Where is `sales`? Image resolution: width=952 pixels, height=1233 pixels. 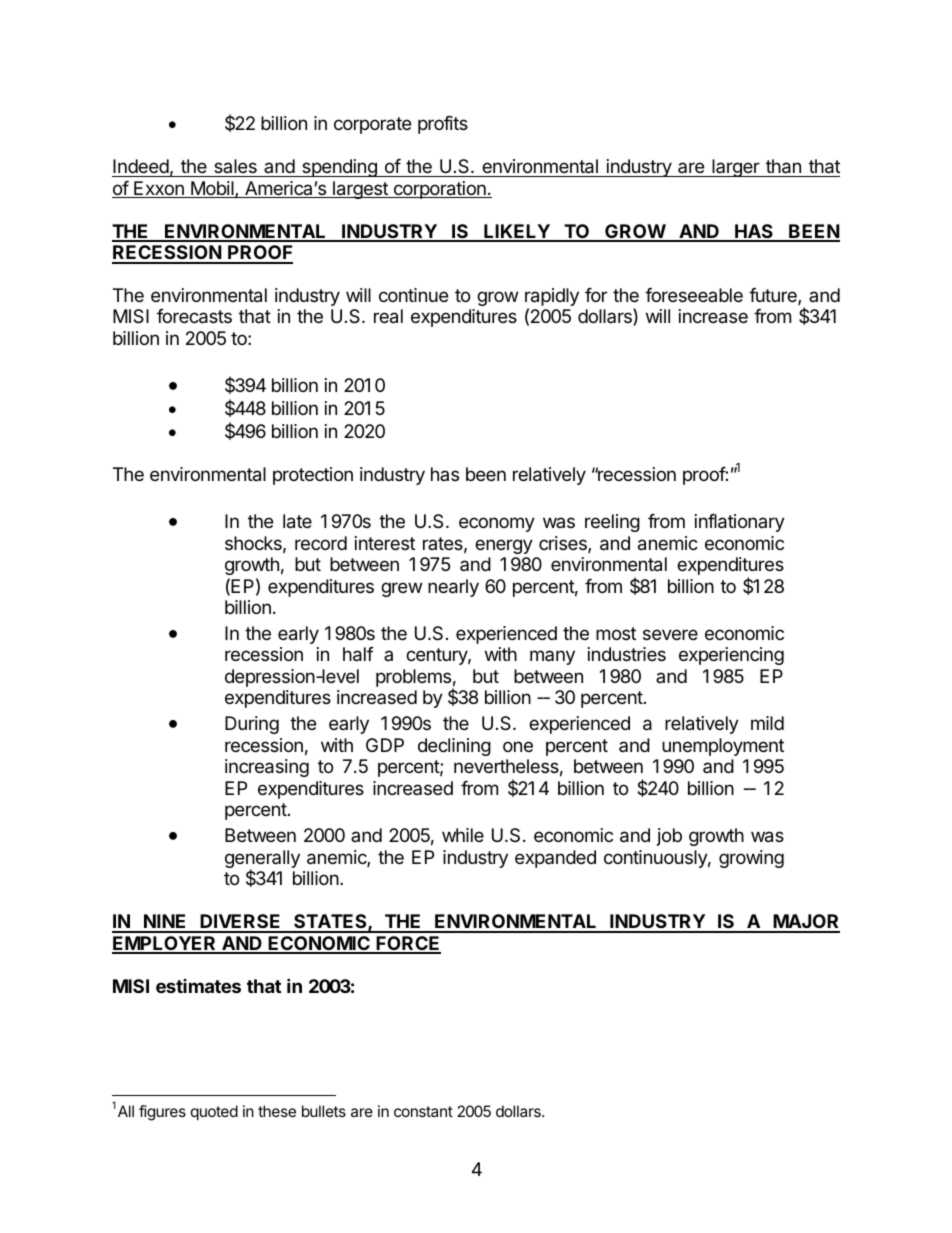
sales is located at coordinates (235, 166).
